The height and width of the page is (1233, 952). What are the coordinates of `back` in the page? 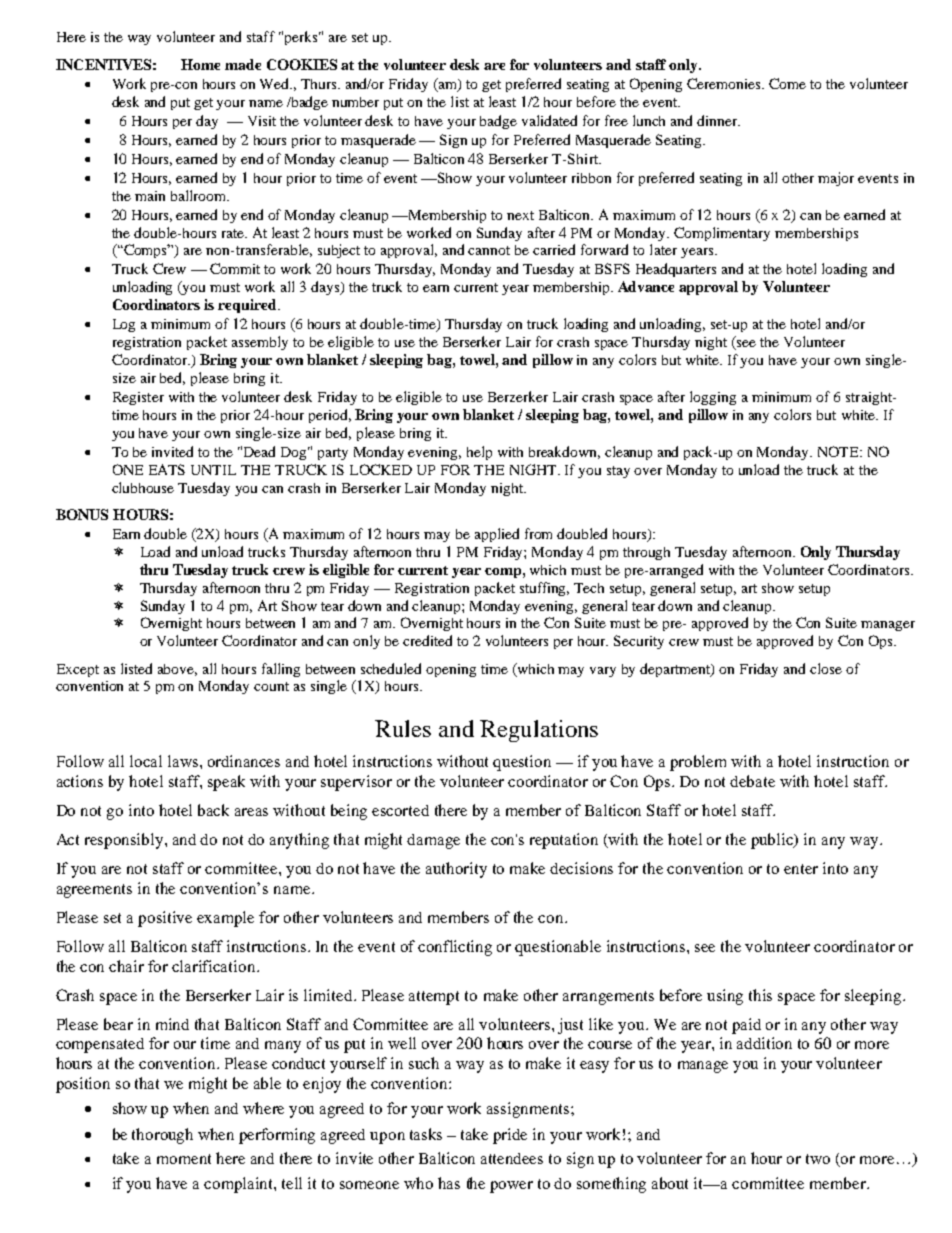 It's located at (213, 810).
